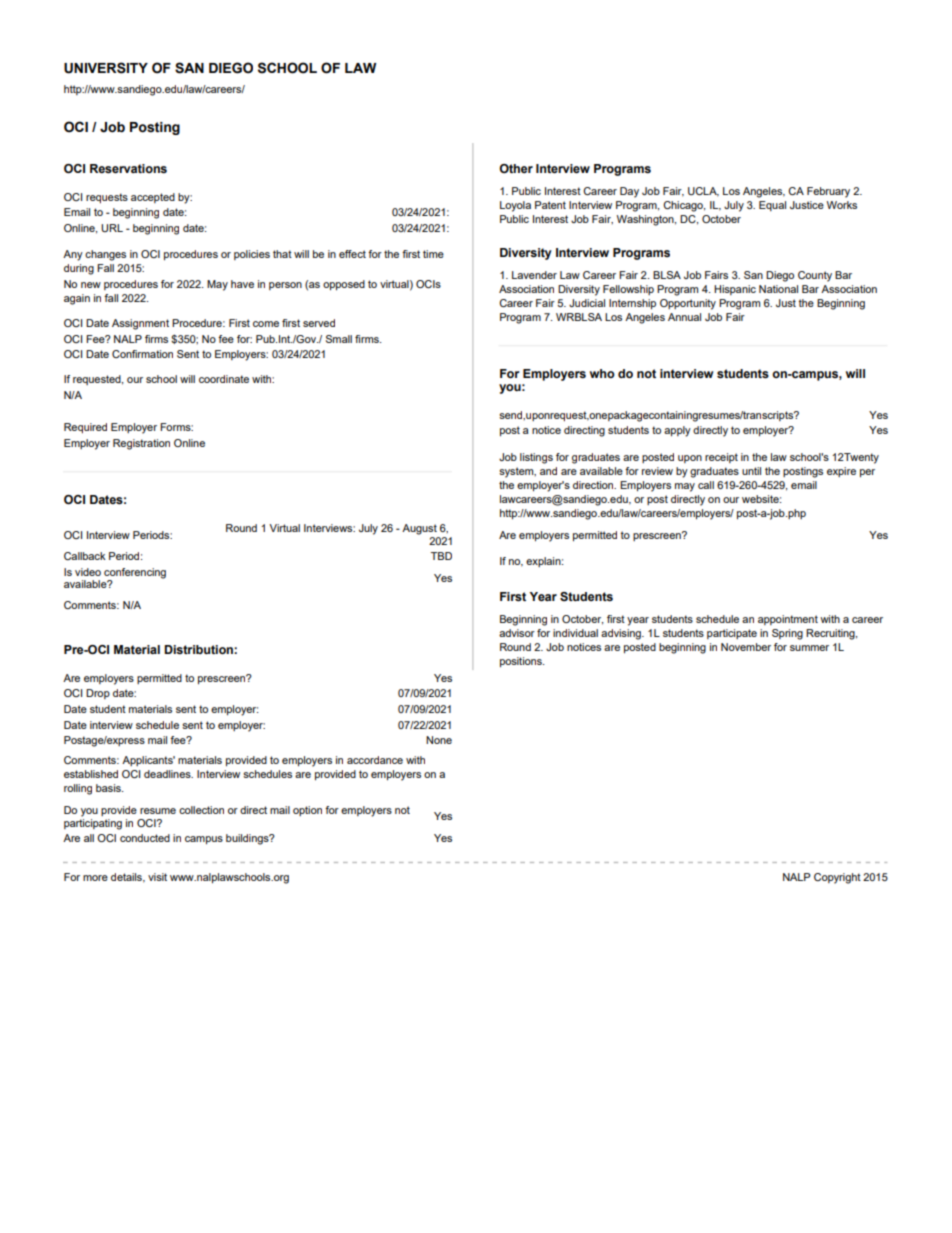 This image has height=1233, width=952. Describe the element at coordinates (516, 168) in the image. I see `Other` at that location.
